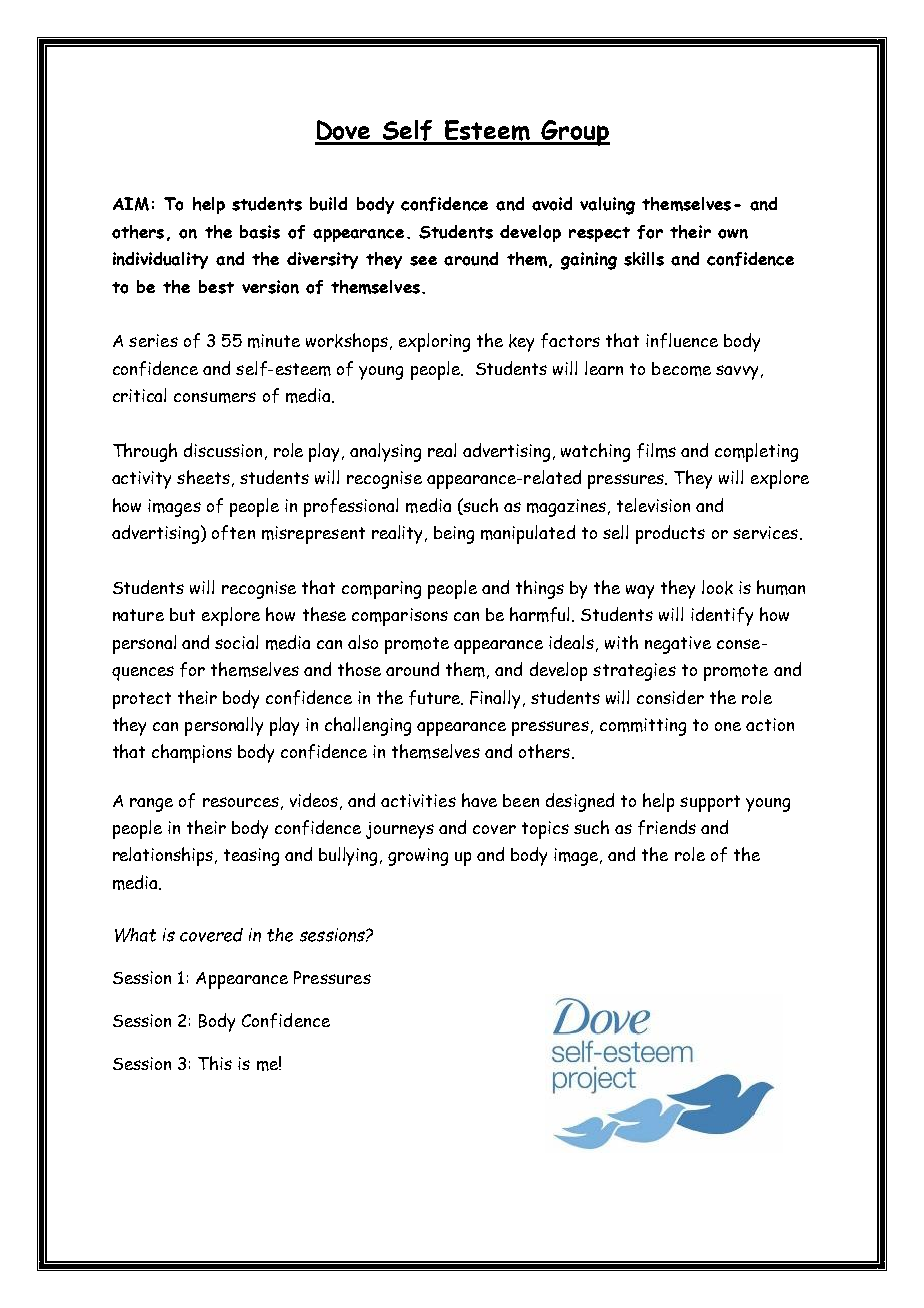  Describe the element at coordinates (656, 450) in the screenshot. I see `films` at that location.
